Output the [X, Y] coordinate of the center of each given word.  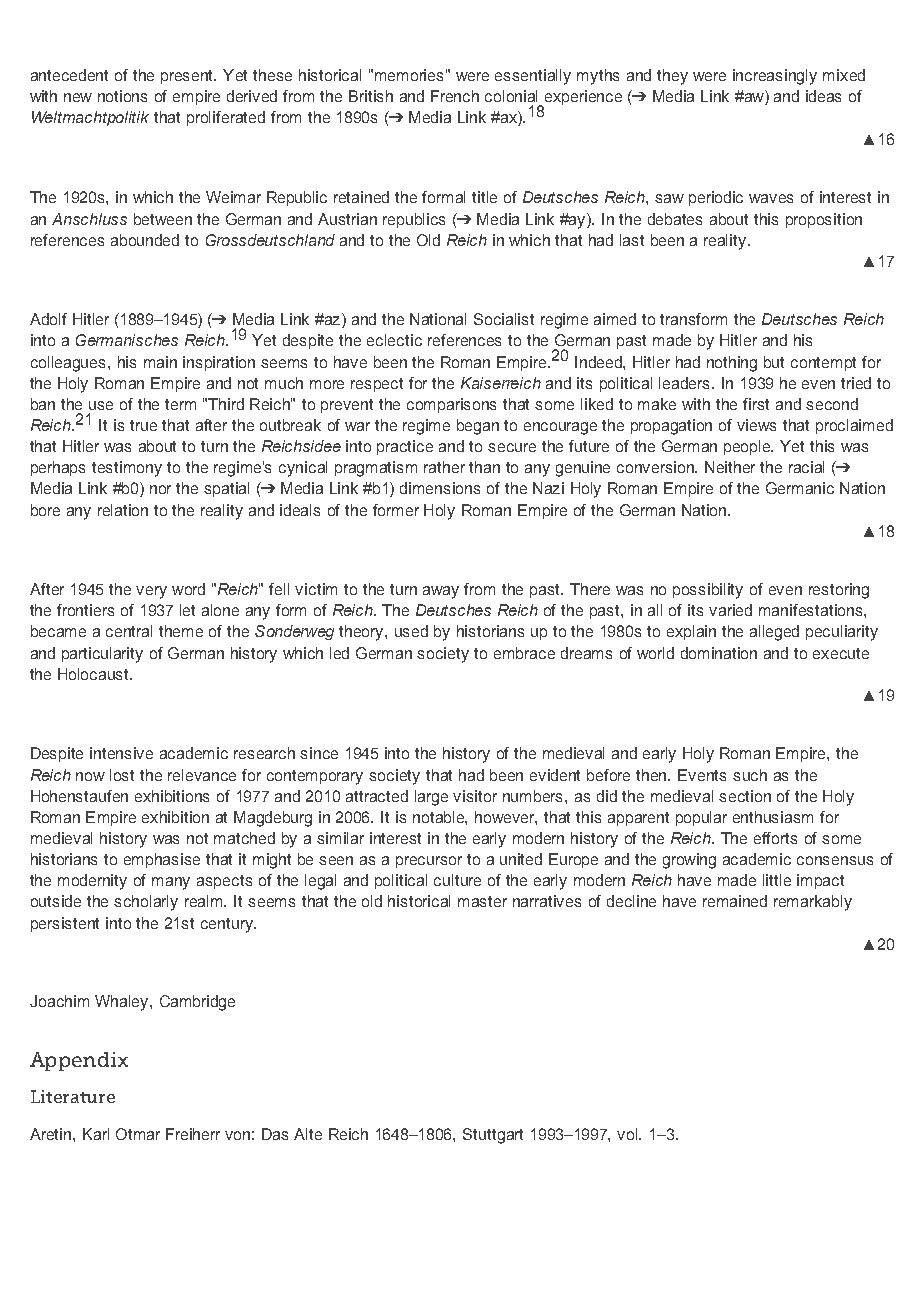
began [478, 427]
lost [122, 775]
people [748, 447]
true [143, 425]
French [455, 96]
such [750, 775]
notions [122, 96]
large [431, 798]
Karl [96, 1134]
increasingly [775, 77]
